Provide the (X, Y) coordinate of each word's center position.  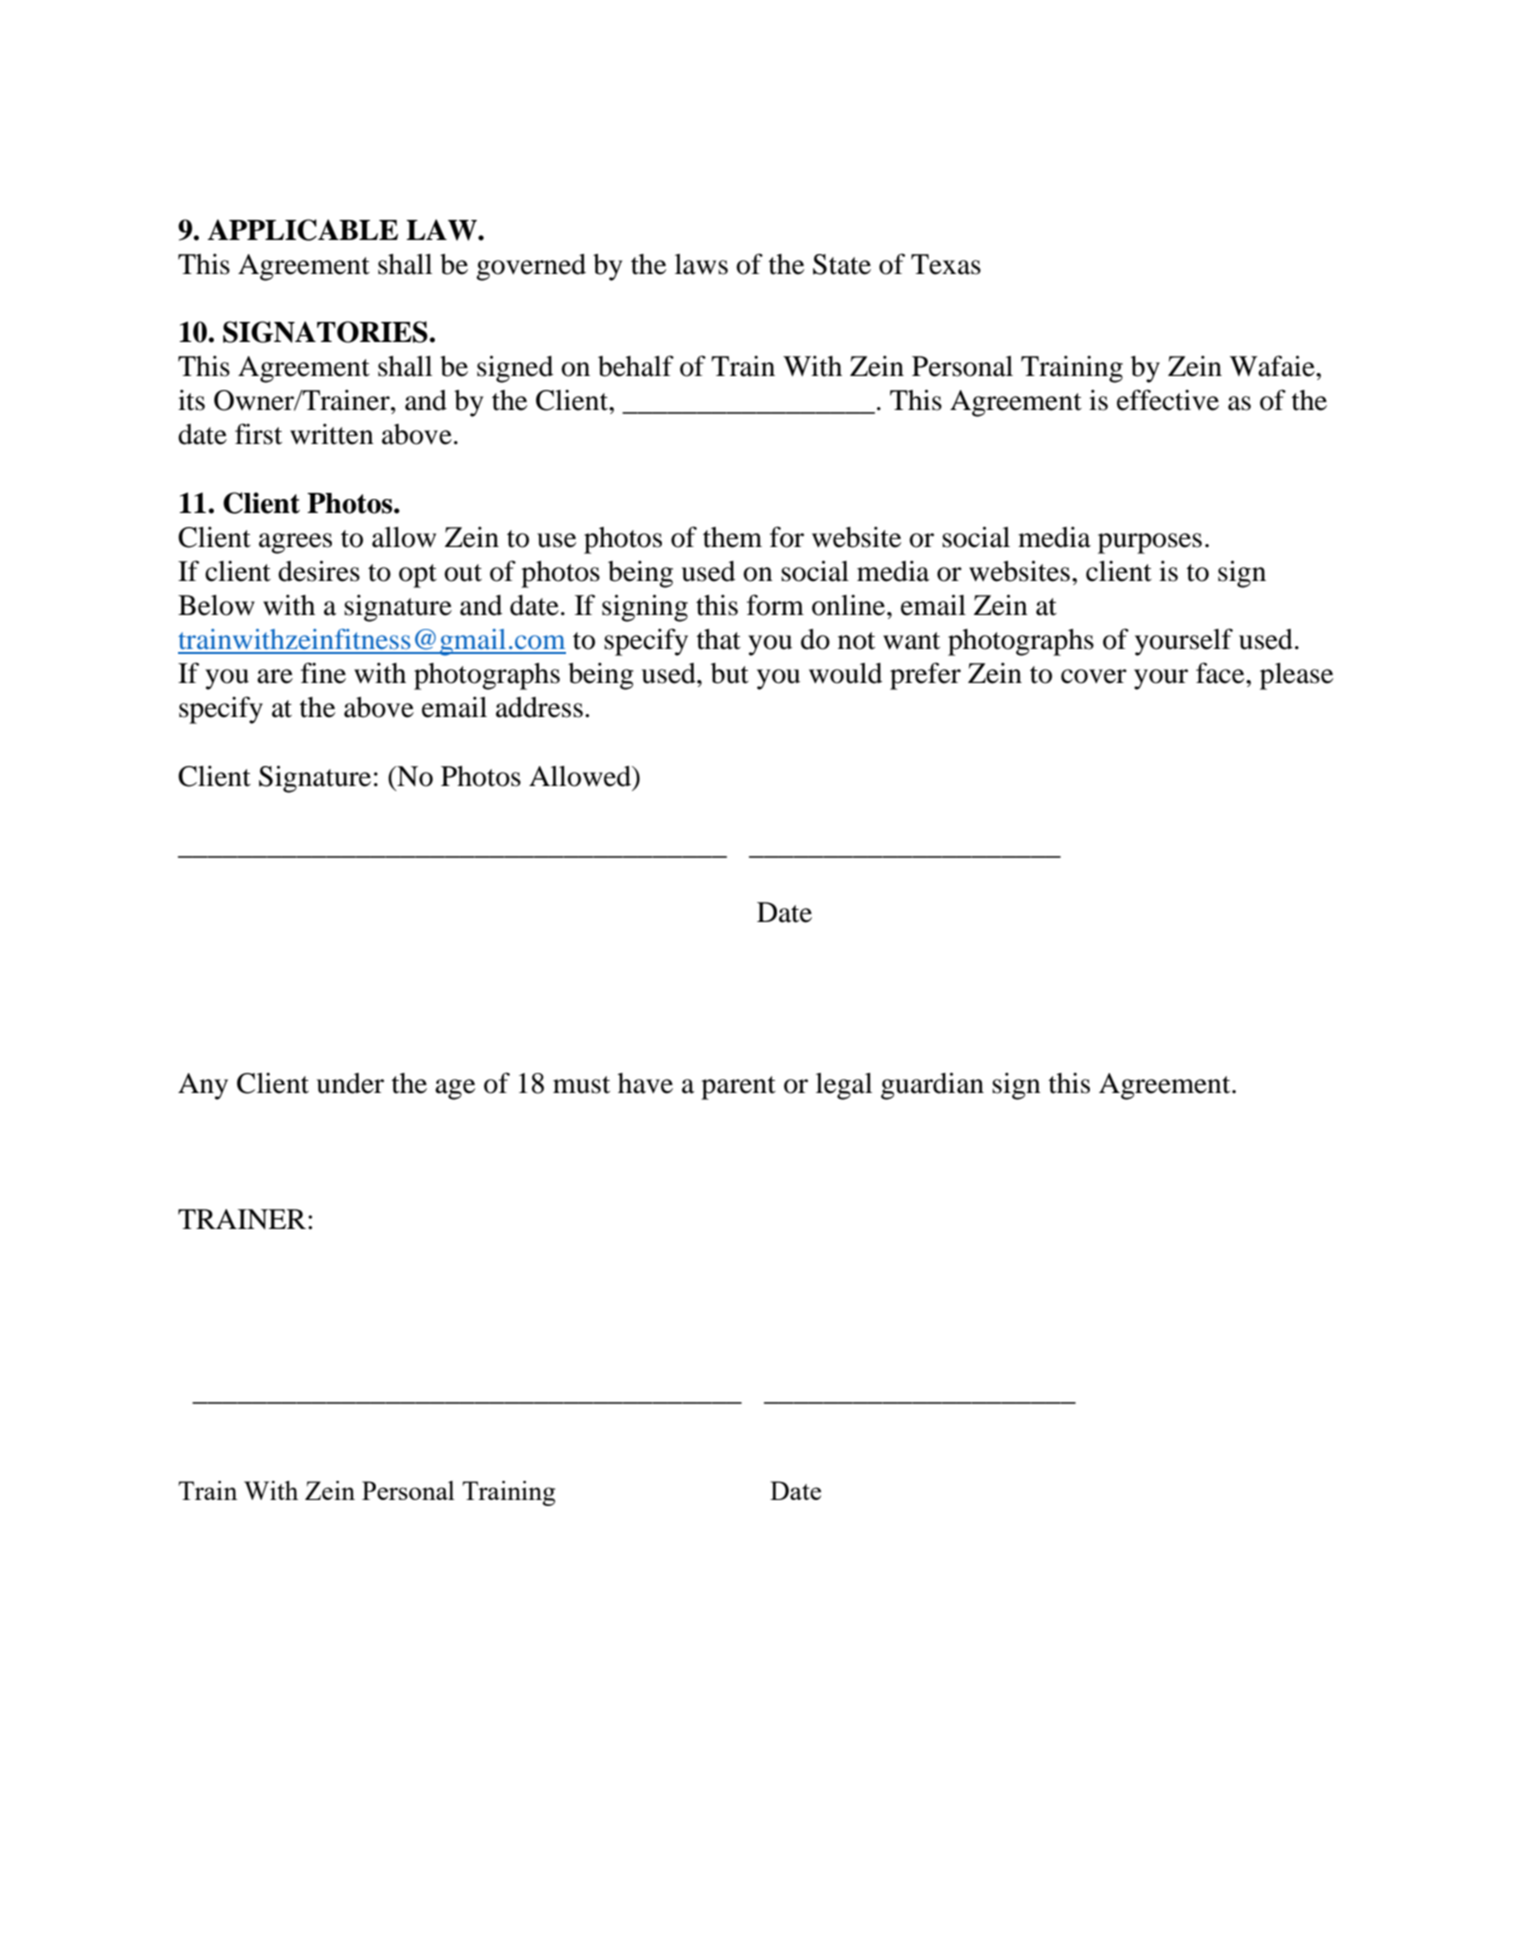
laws (701, 264)
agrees (295, 543)
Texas (946, 264)
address (539, 707)
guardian (932, 1086)
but (730, 673)
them (732, 537)
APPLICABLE (303, 230)
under (350, 1083)
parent (738, 1088)
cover (1094, 676)
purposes (1150, 543)
